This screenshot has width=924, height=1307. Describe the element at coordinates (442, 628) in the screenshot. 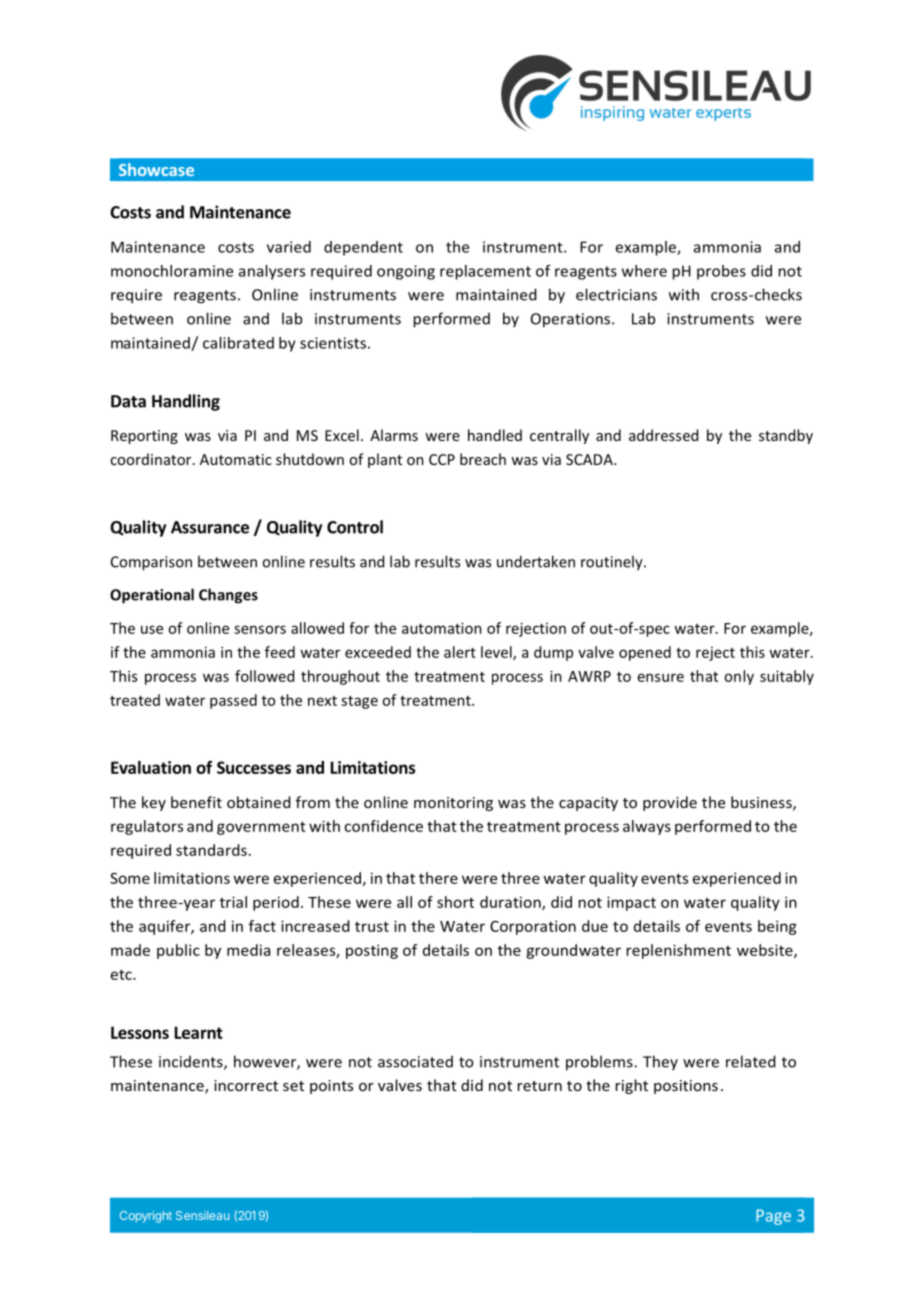

I see `automation` at that location.
